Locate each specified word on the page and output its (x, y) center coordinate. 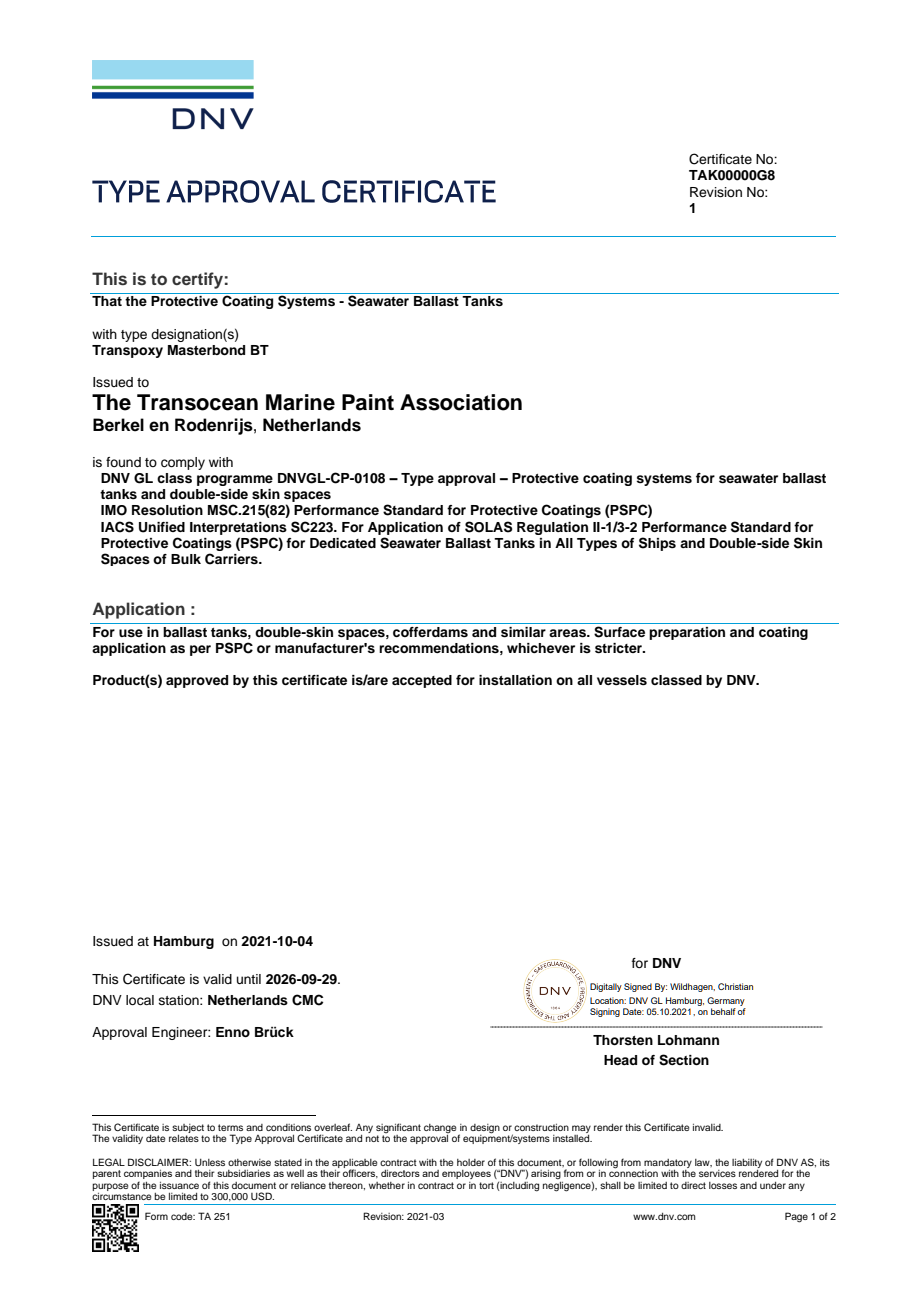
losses (723, 1185)
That (107, 301)
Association (461, 402)
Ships (657, 544)
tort (486, 1185)
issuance (179, 1185)
